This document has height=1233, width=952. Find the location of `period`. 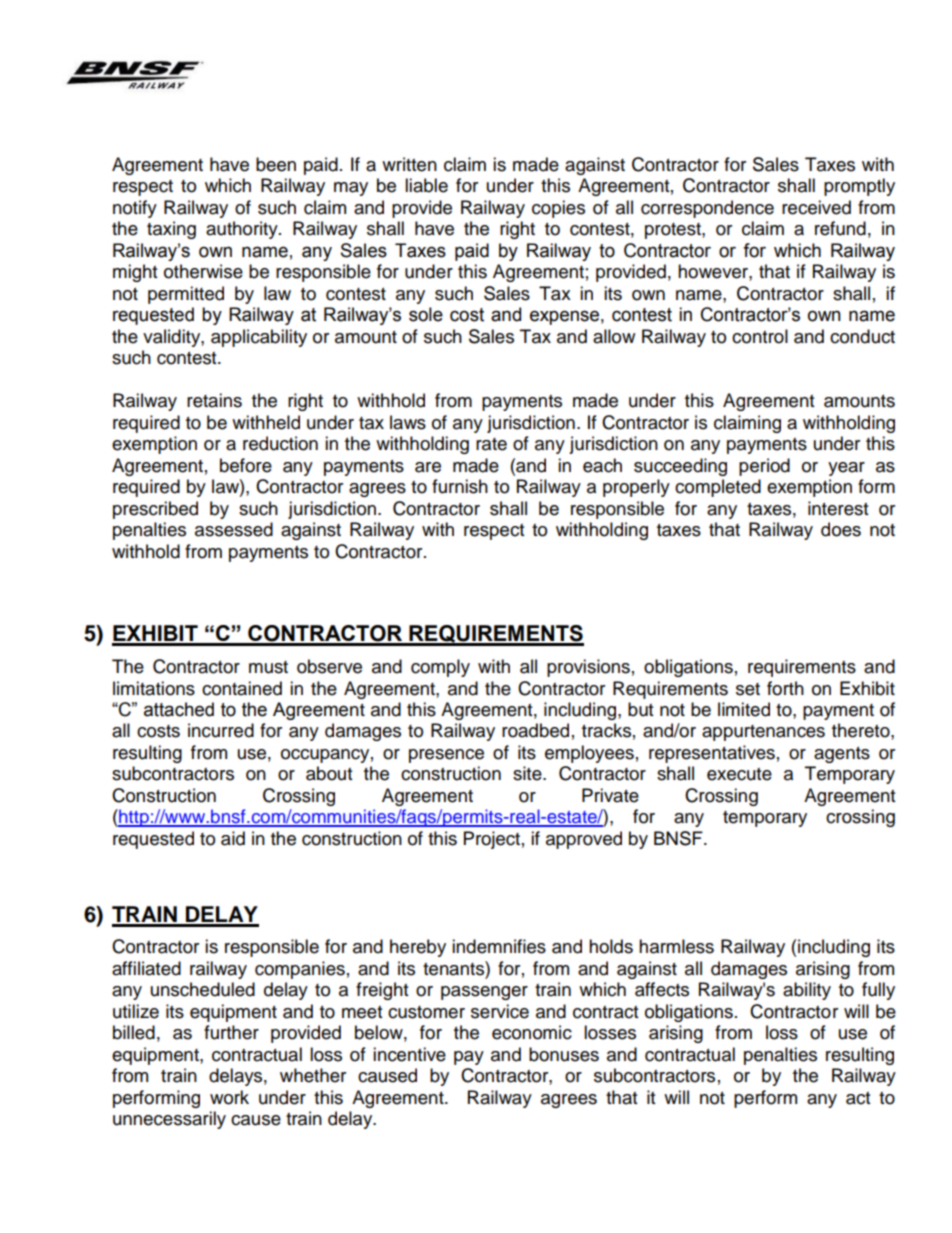

period is located at coordinates (764, 467).
